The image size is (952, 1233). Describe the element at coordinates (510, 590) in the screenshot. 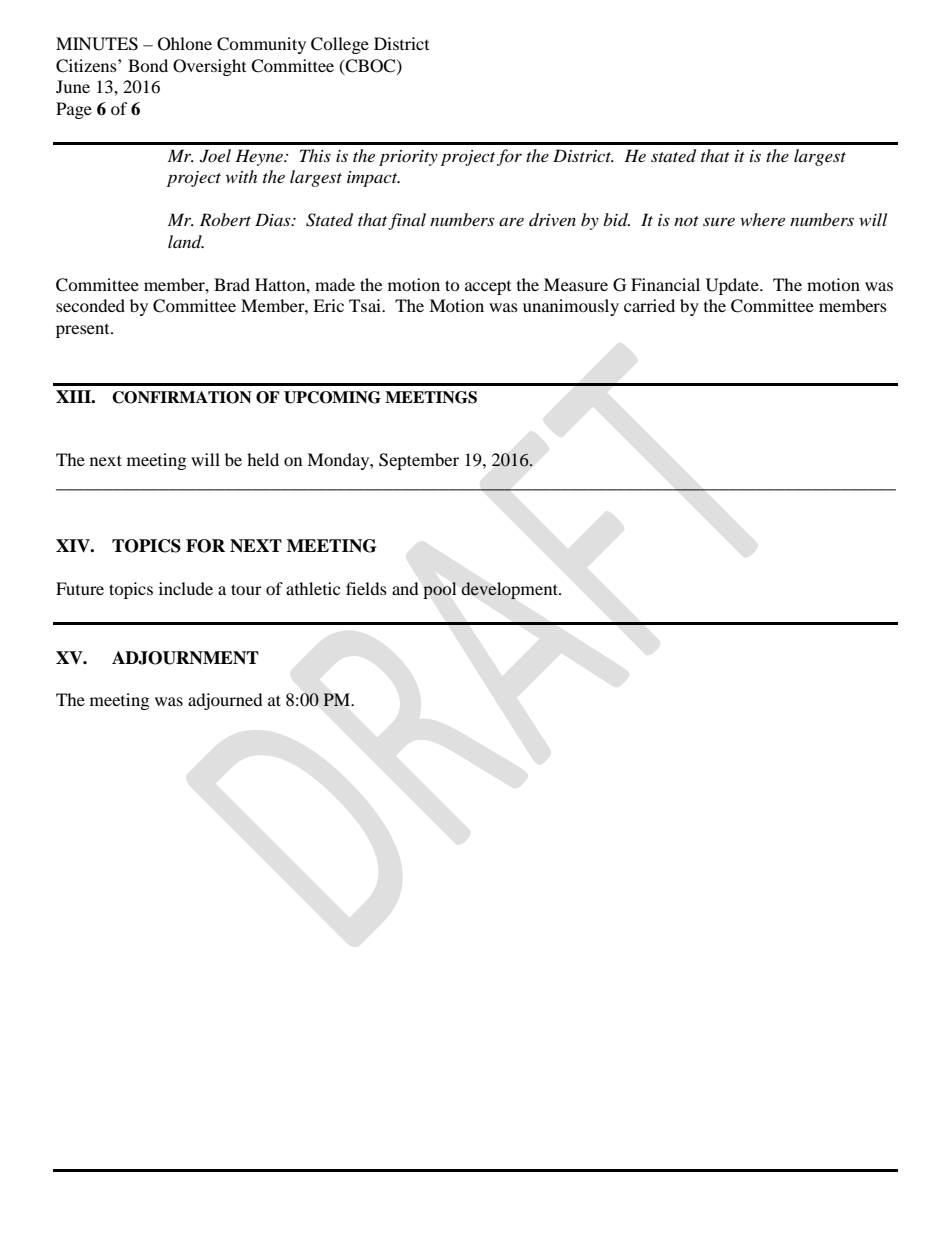

I see `development` at that location.
